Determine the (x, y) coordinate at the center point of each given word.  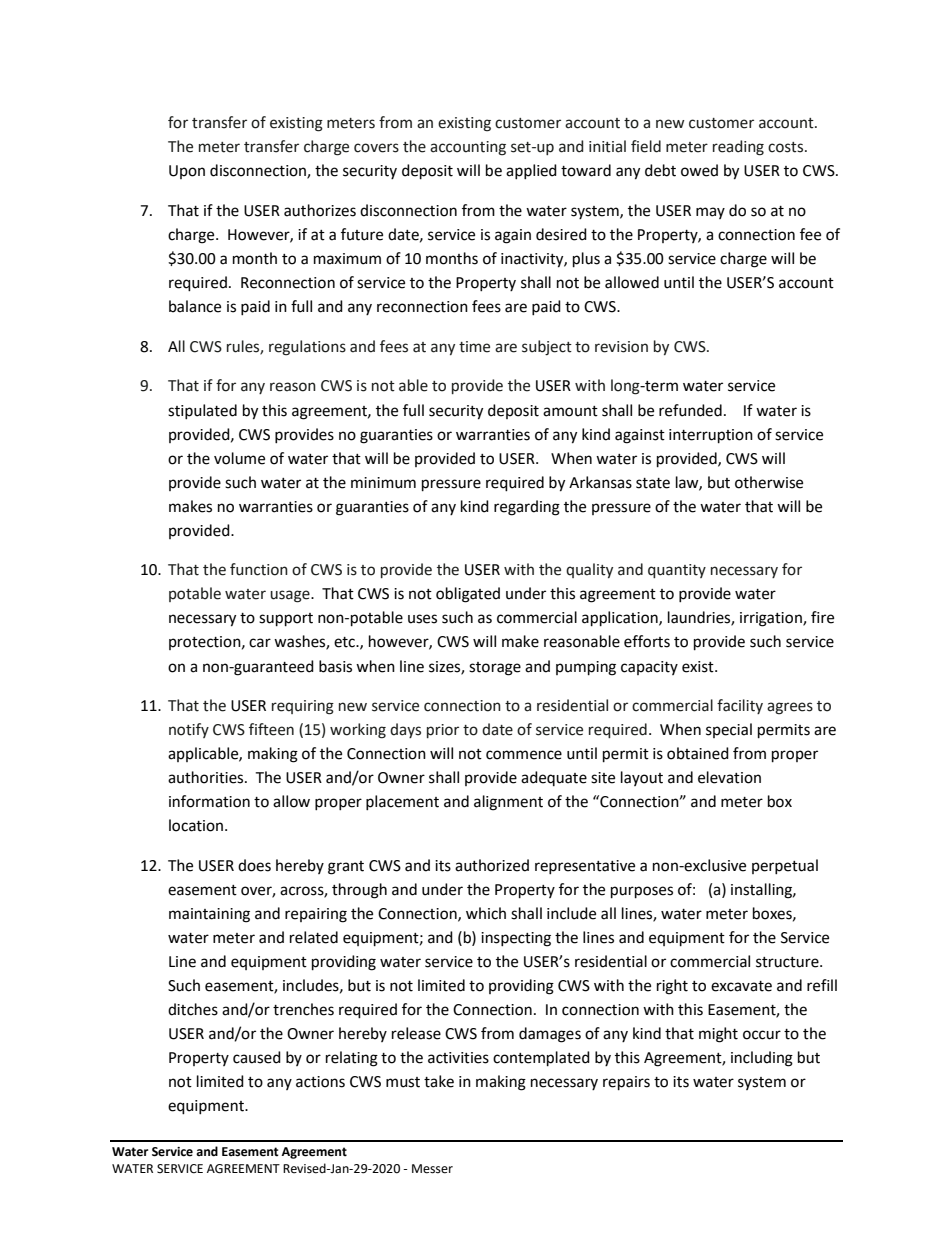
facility (740, 706)
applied (531, 171)
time (474, 347)
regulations (307, 348)
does (254, 865)
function (259, 569)
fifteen (271, 729)
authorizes (320, 210)
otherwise (769, 482)
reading (738, 148)
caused (257, 1057)
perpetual (785, 866)
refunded (690, 410)
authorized (492, 865)
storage (495, 669)
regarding (527, 508)
